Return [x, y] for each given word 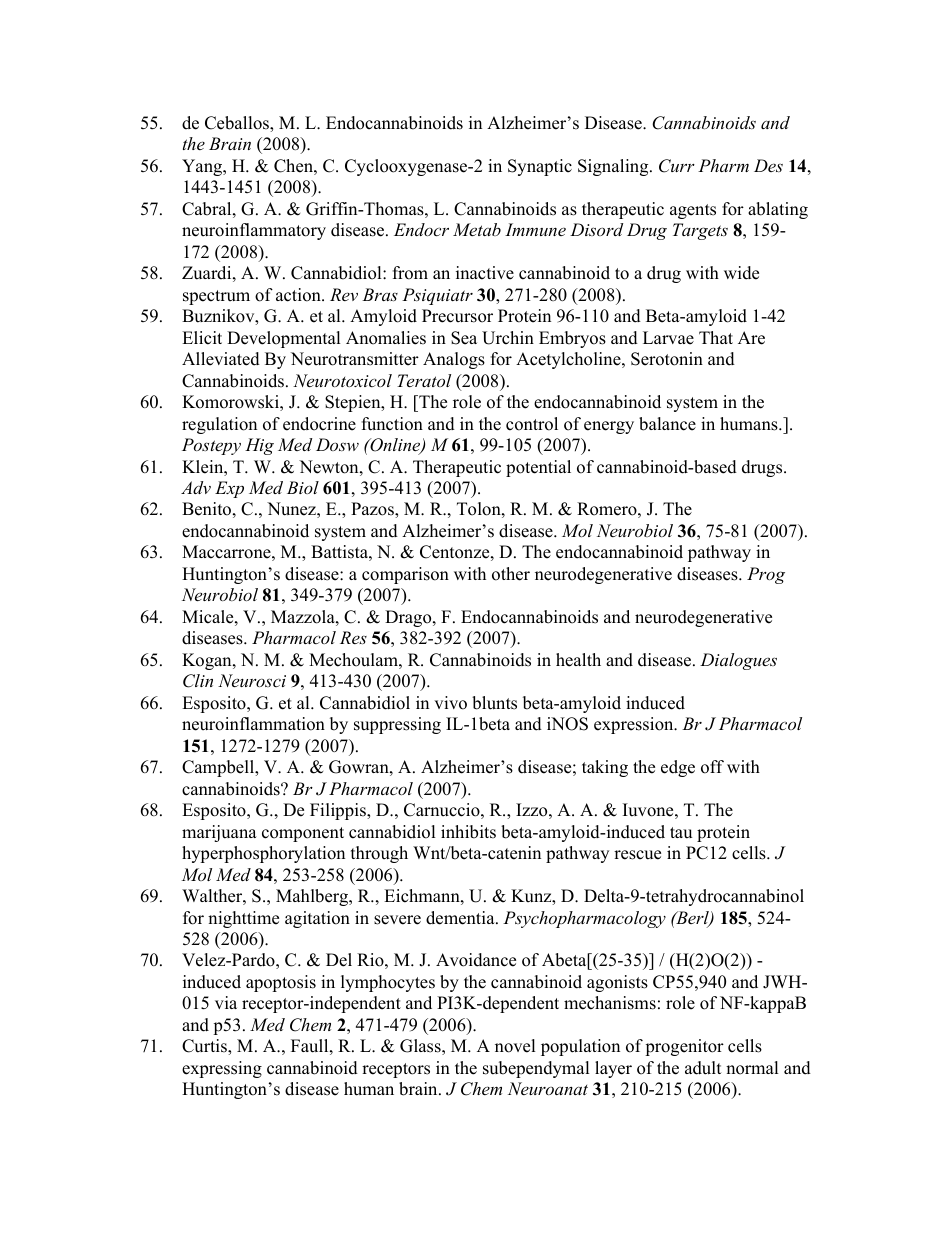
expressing [222, 1069]
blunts [494, 703]
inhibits [468, 832]
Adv [196, 487]
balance [667, 424]
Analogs [454, 360]
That [716, 337]
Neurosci [252, 680]
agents [693, 211]
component [303, 834]
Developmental [284, 339]
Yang [203, 167]
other [511, 574]
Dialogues [738, 661]
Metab [477, 229]
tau [681, 833]
